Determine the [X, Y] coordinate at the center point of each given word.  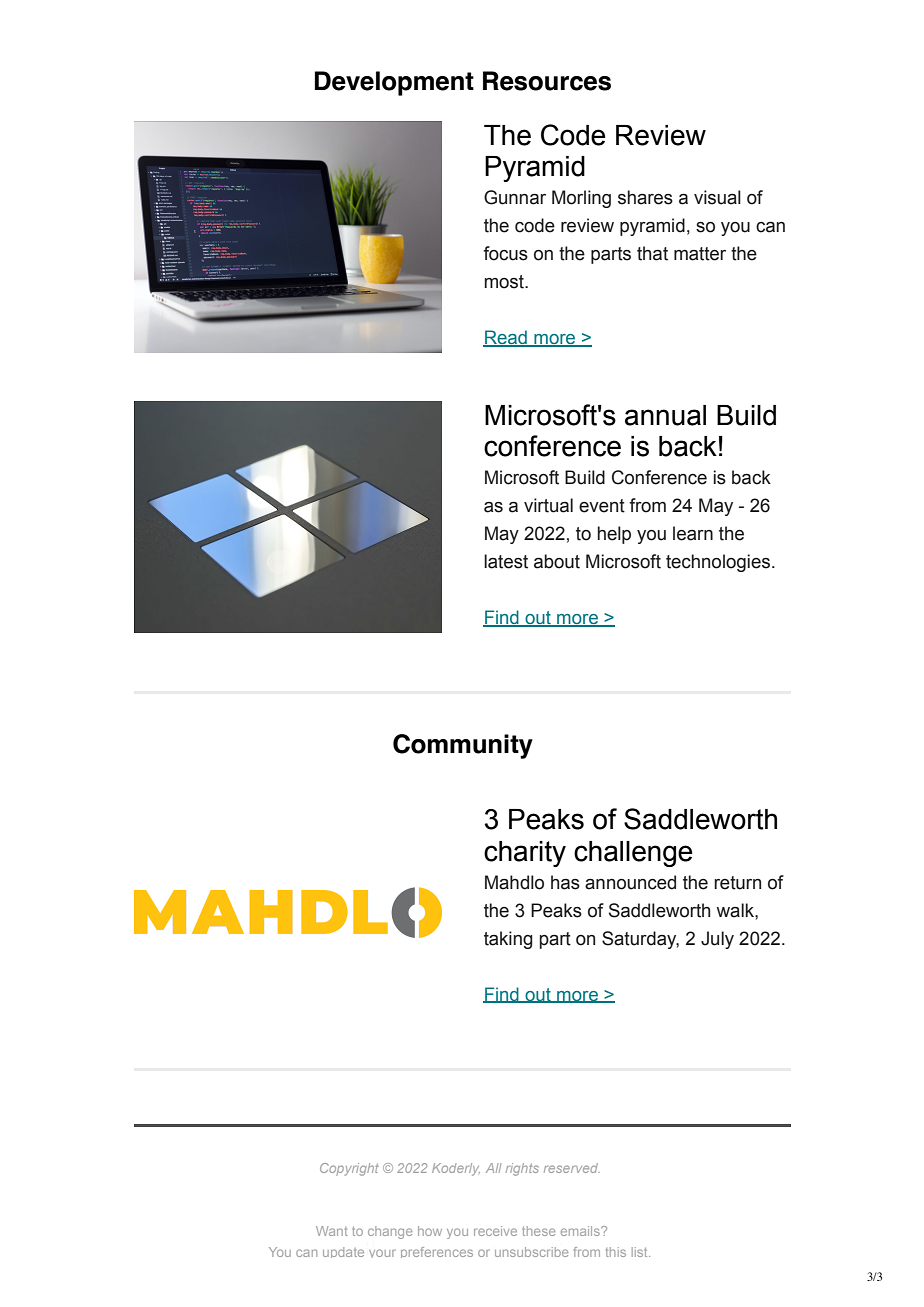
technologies [718, 563]
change [390, 1232]
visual [717, 197]
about [557, 561]
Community [463, 746]
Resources [547, 81]
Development [394, 83]
